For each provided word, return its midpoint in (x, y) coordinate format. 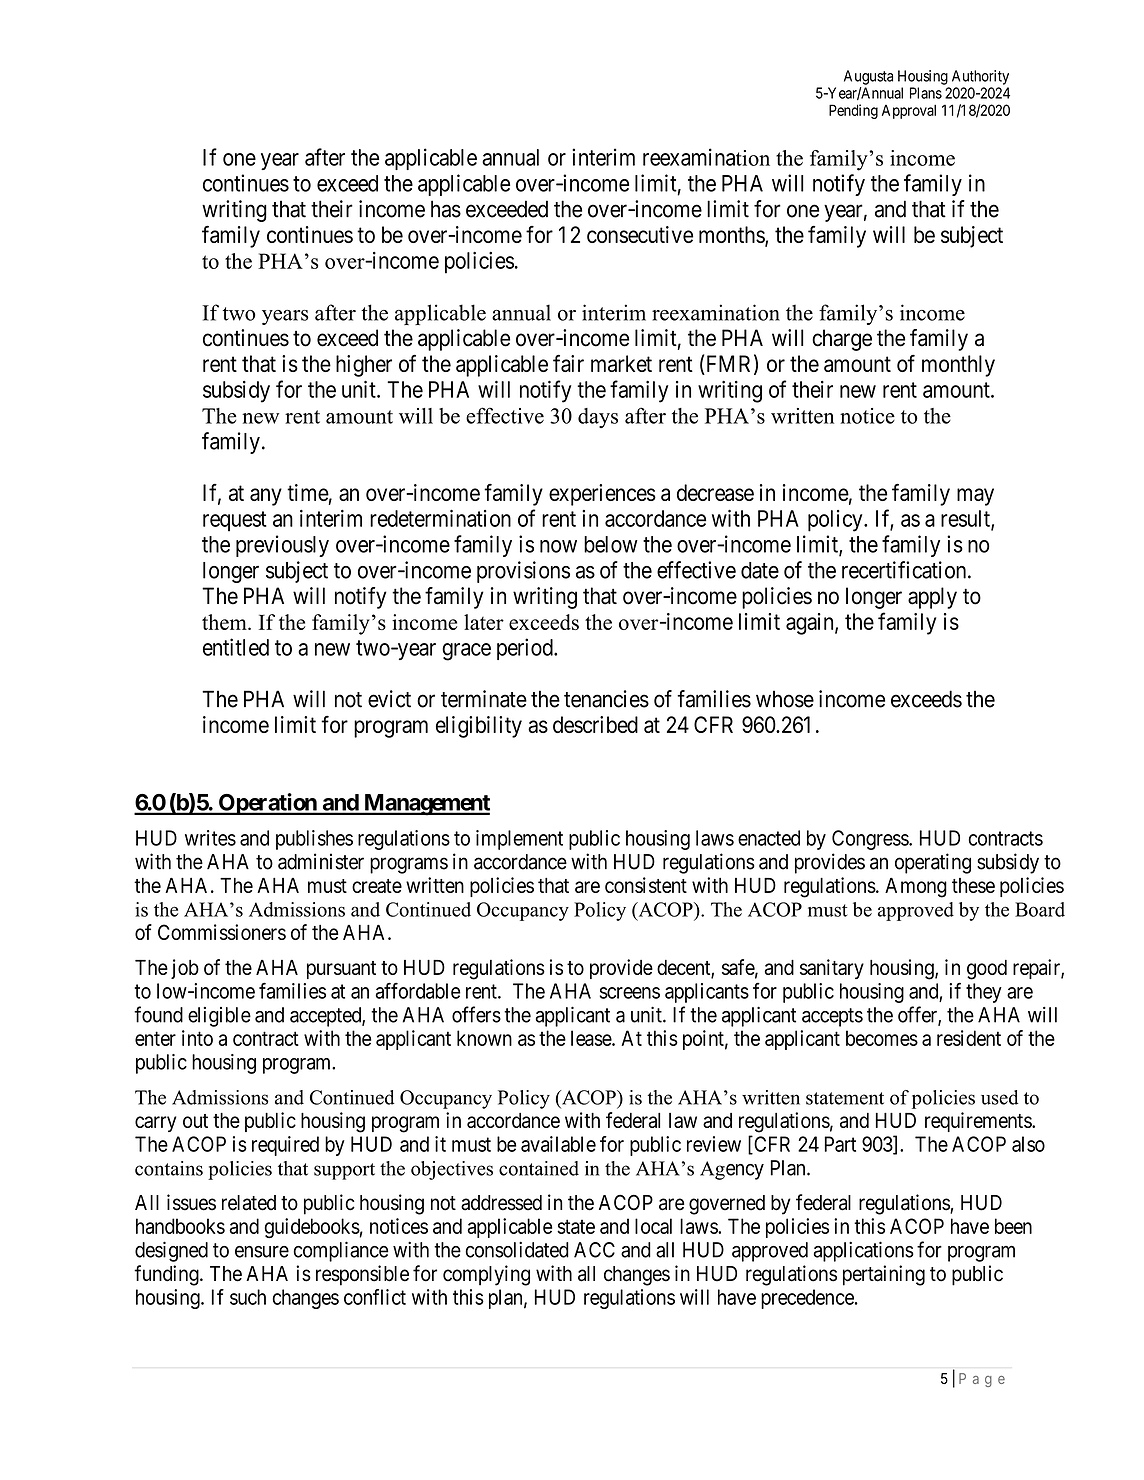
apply (932, 598)
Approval (909, 112)
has (446, 209)
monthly (958, 366)
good (987, 970)
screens (630, 993)
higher (364, 366)
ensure (262, 1252)
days (598, 418)
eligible (219, 1017)
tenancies (606, 699)
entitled (236, 647)
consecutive (640, 234)
